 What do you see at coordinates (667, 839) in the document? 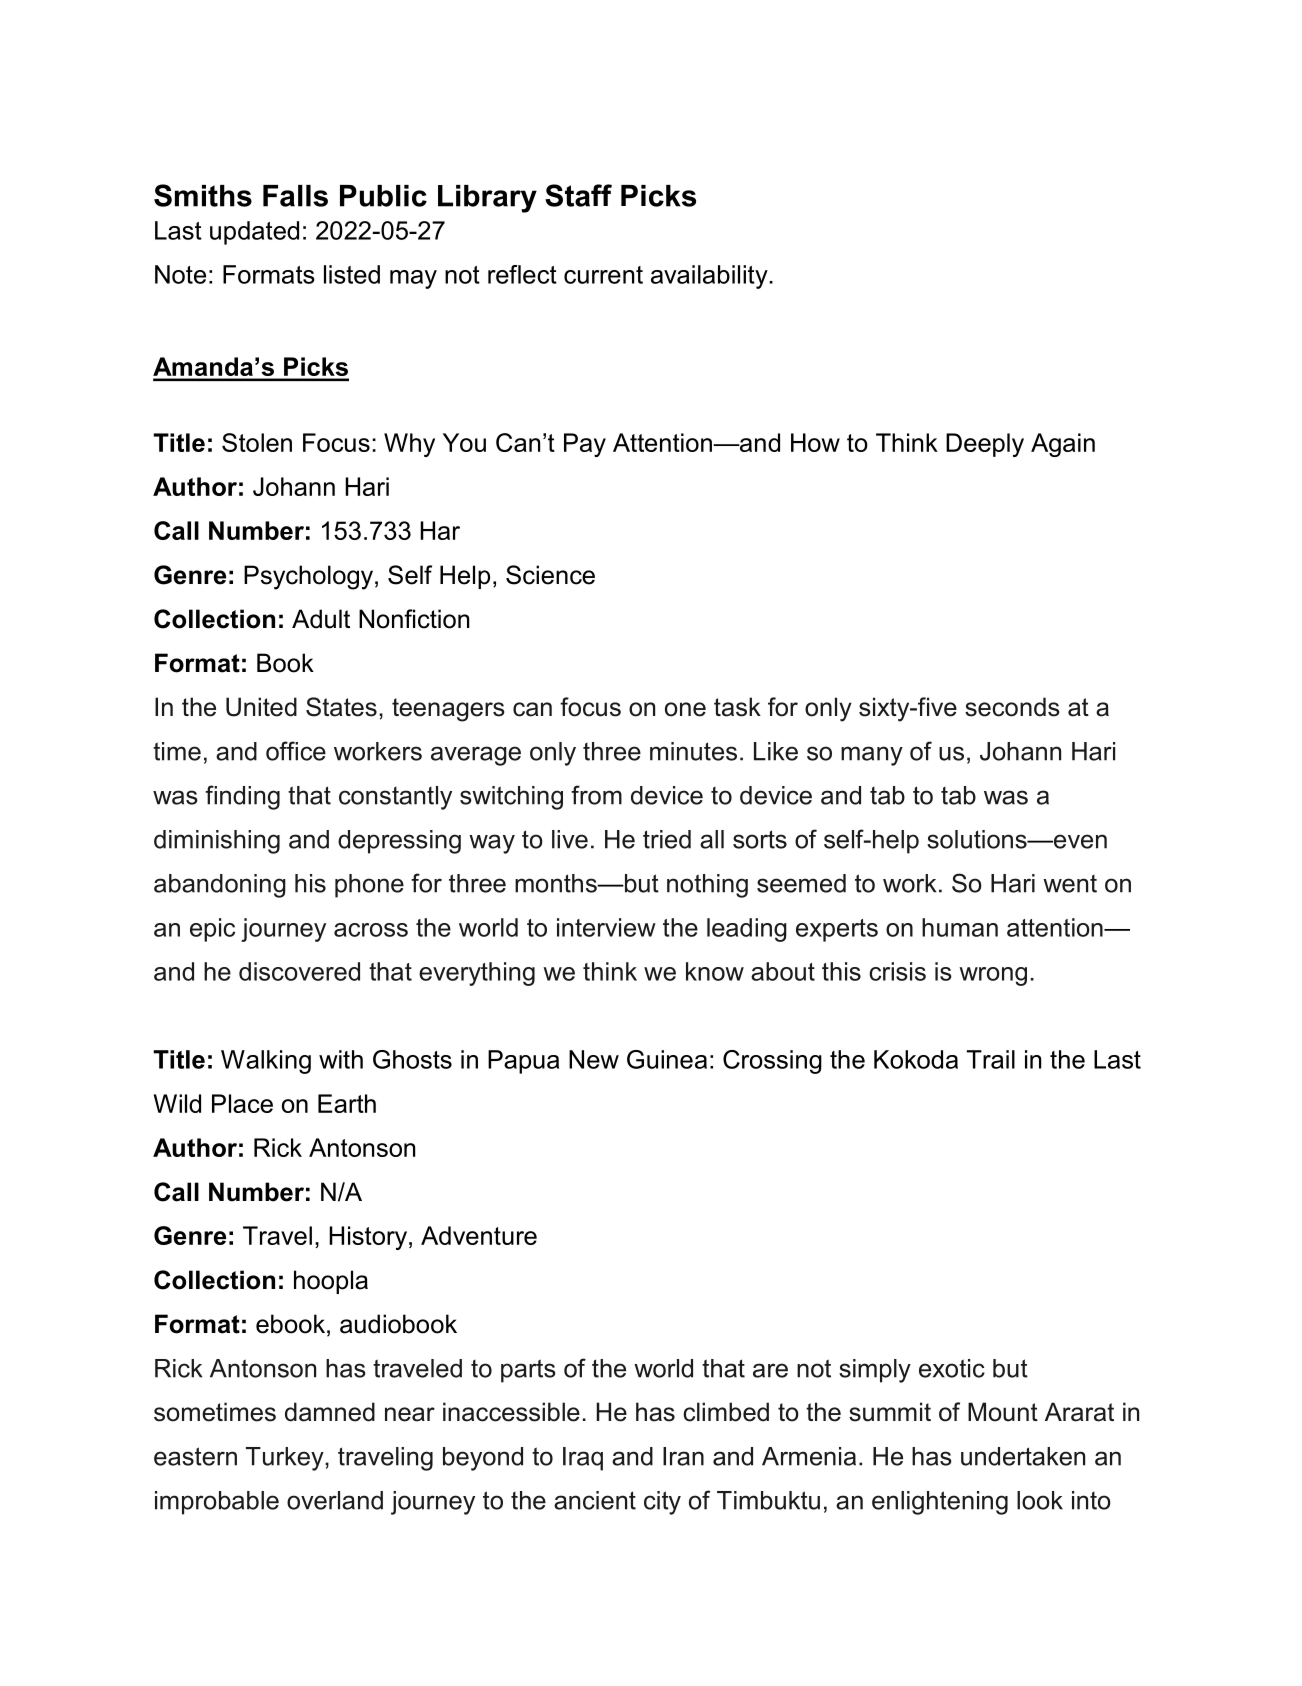
I see `tried` at bounding box center [667, 839].
